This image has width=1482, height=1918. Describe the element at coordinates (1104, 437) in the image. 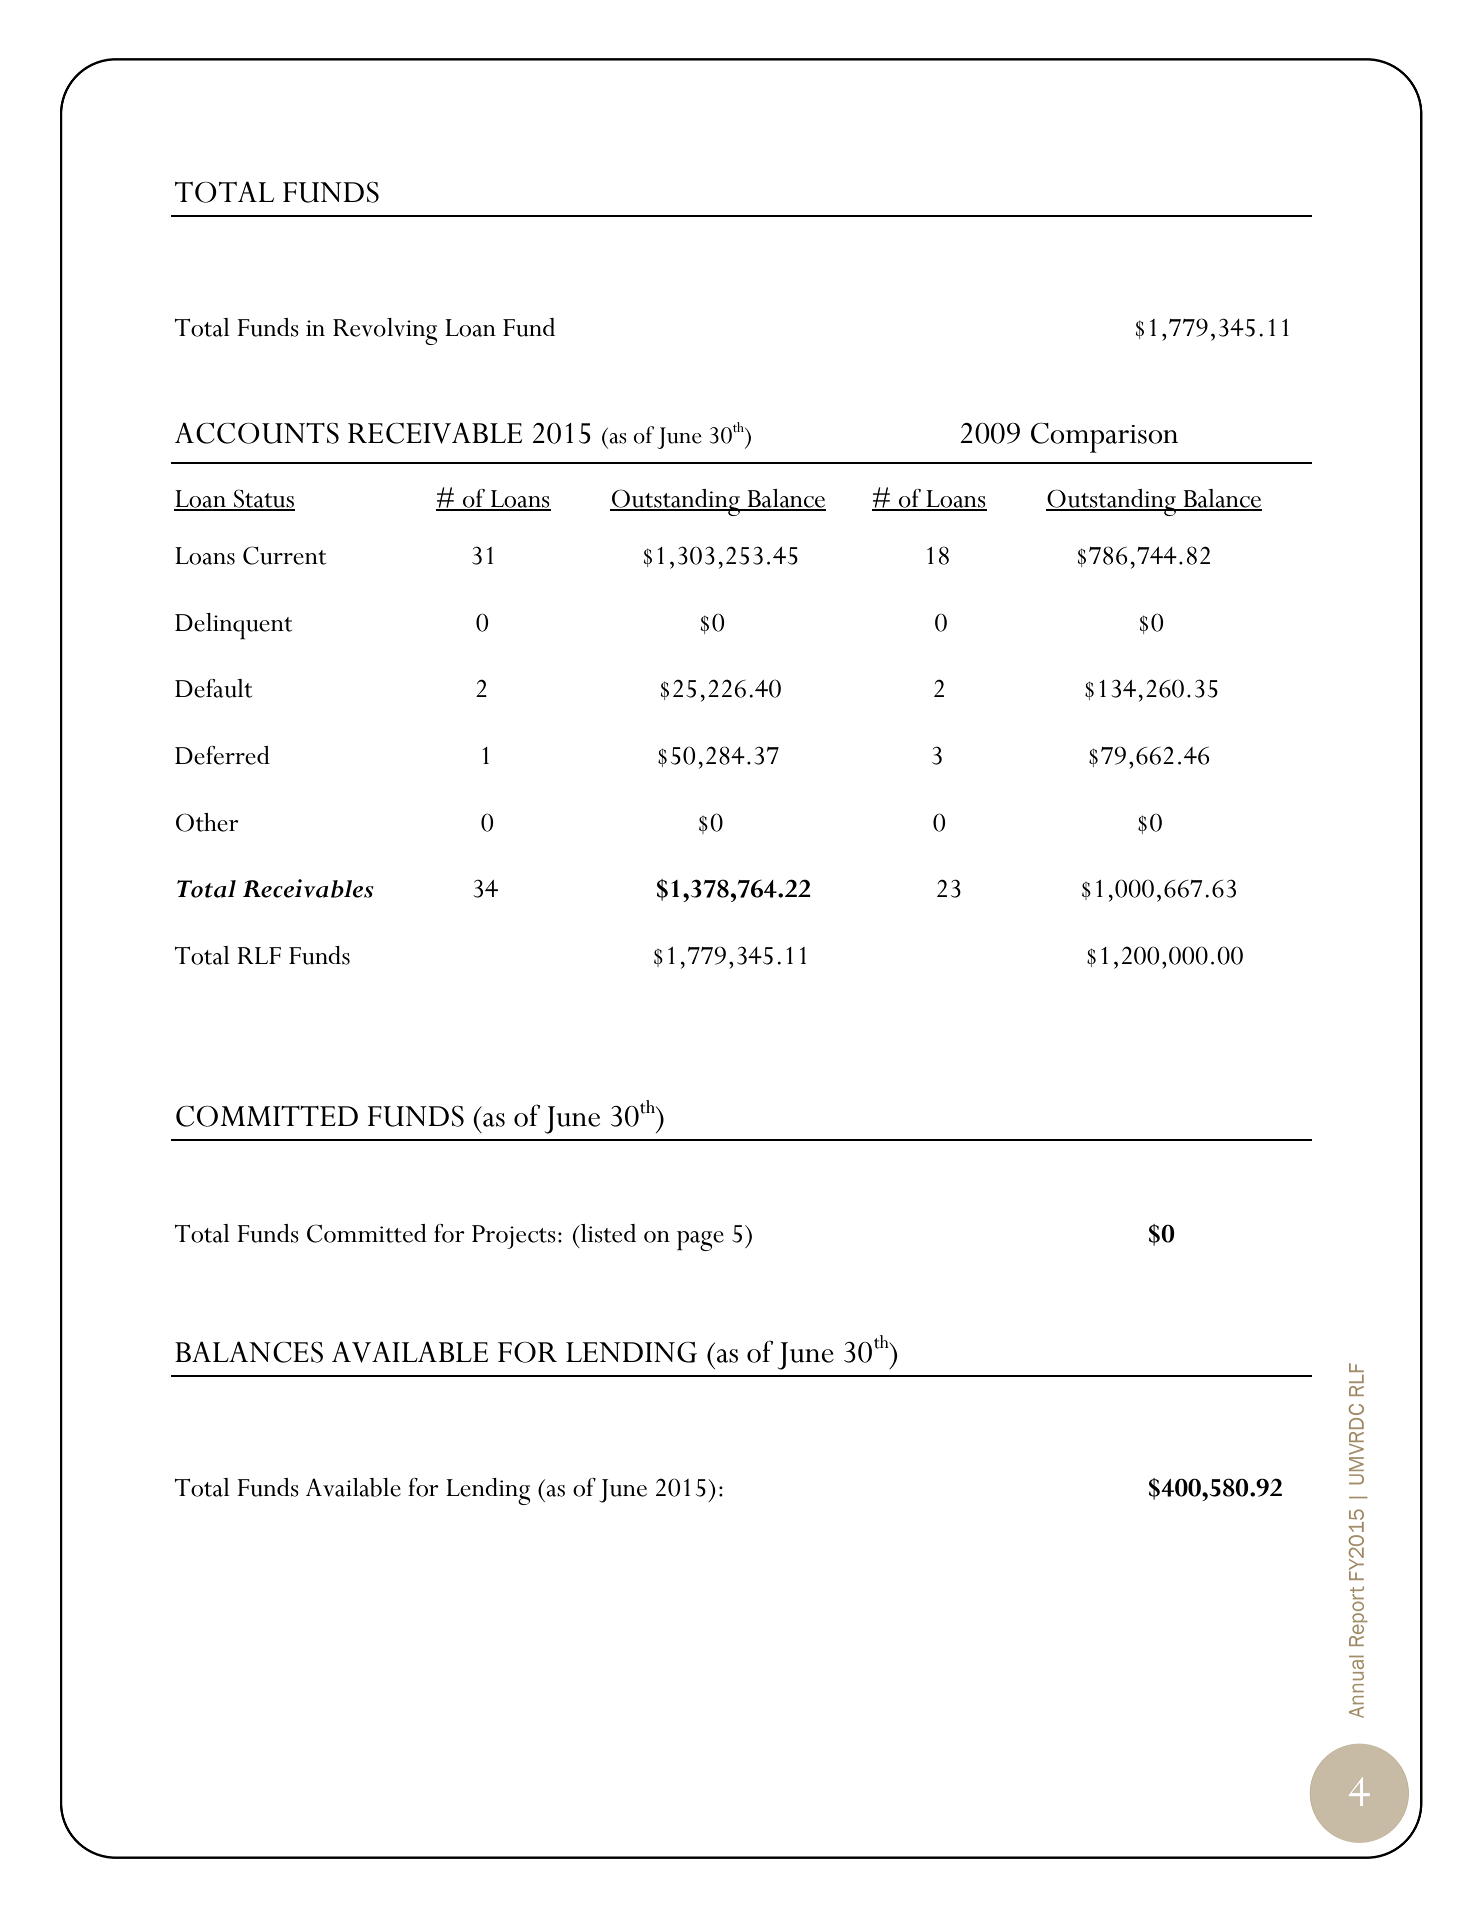

I see `Comparison` at that location.
